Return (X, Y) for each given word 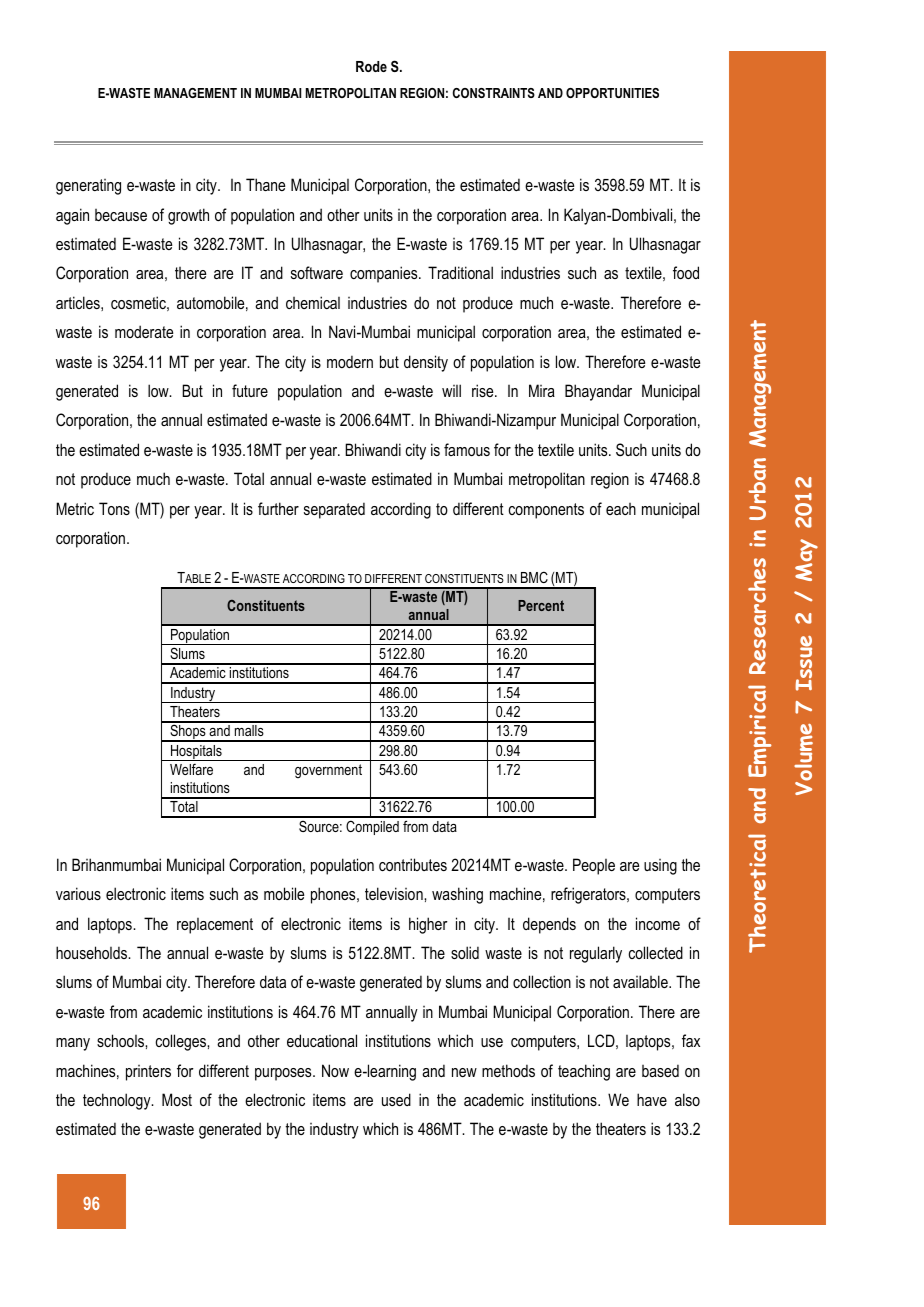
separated (334, 510)
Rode (371, 66)
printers (148, 1073)
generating (88, 187)
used (396, 1099)
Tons (114, 508)
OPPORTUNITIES (612, 93)
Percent (541, 605)
